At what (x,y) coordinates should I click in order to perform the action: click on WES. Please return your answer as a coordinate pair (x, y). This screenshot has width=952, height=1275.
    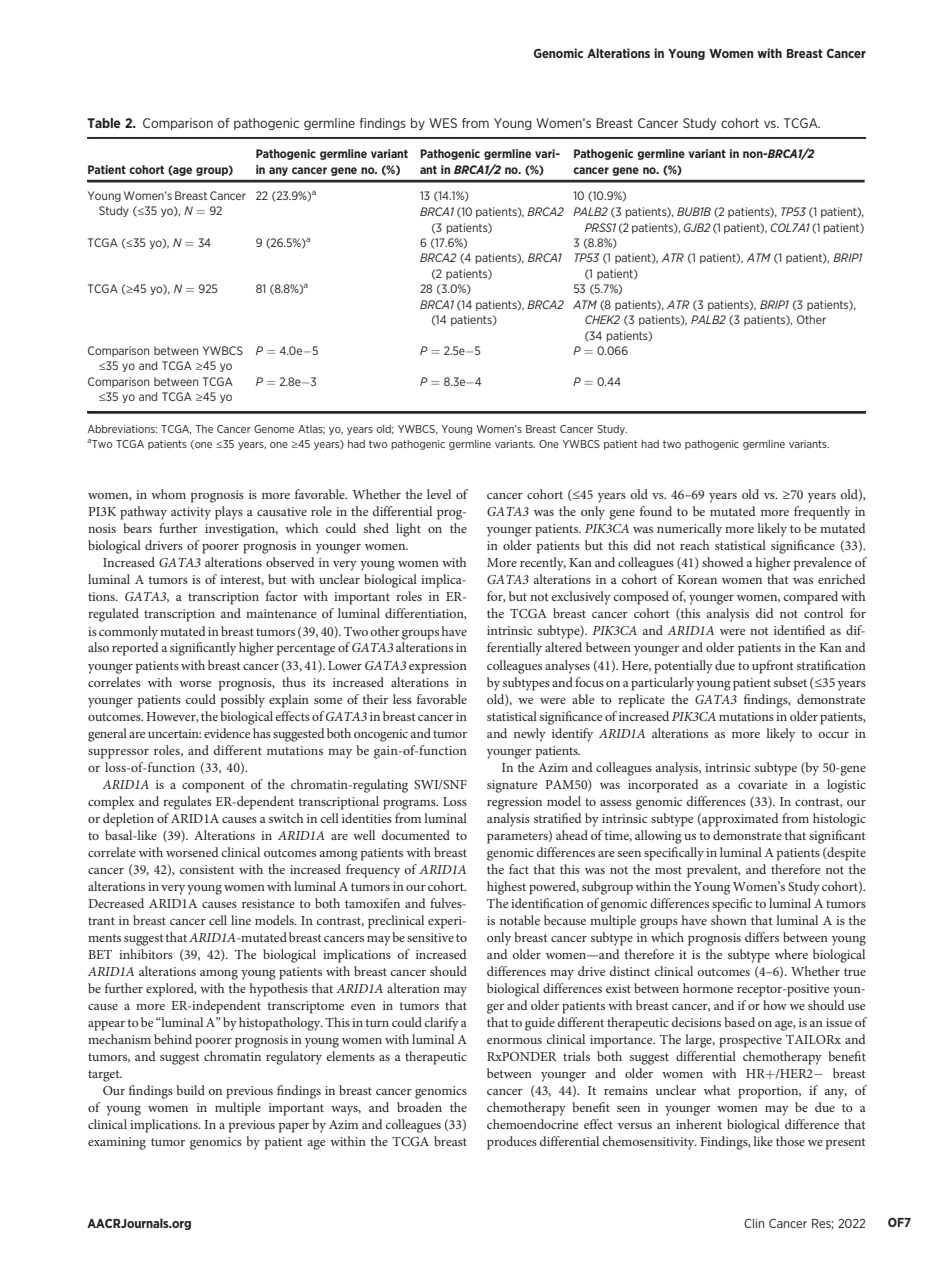
    Looking at the image, I should click on (443, 123).
